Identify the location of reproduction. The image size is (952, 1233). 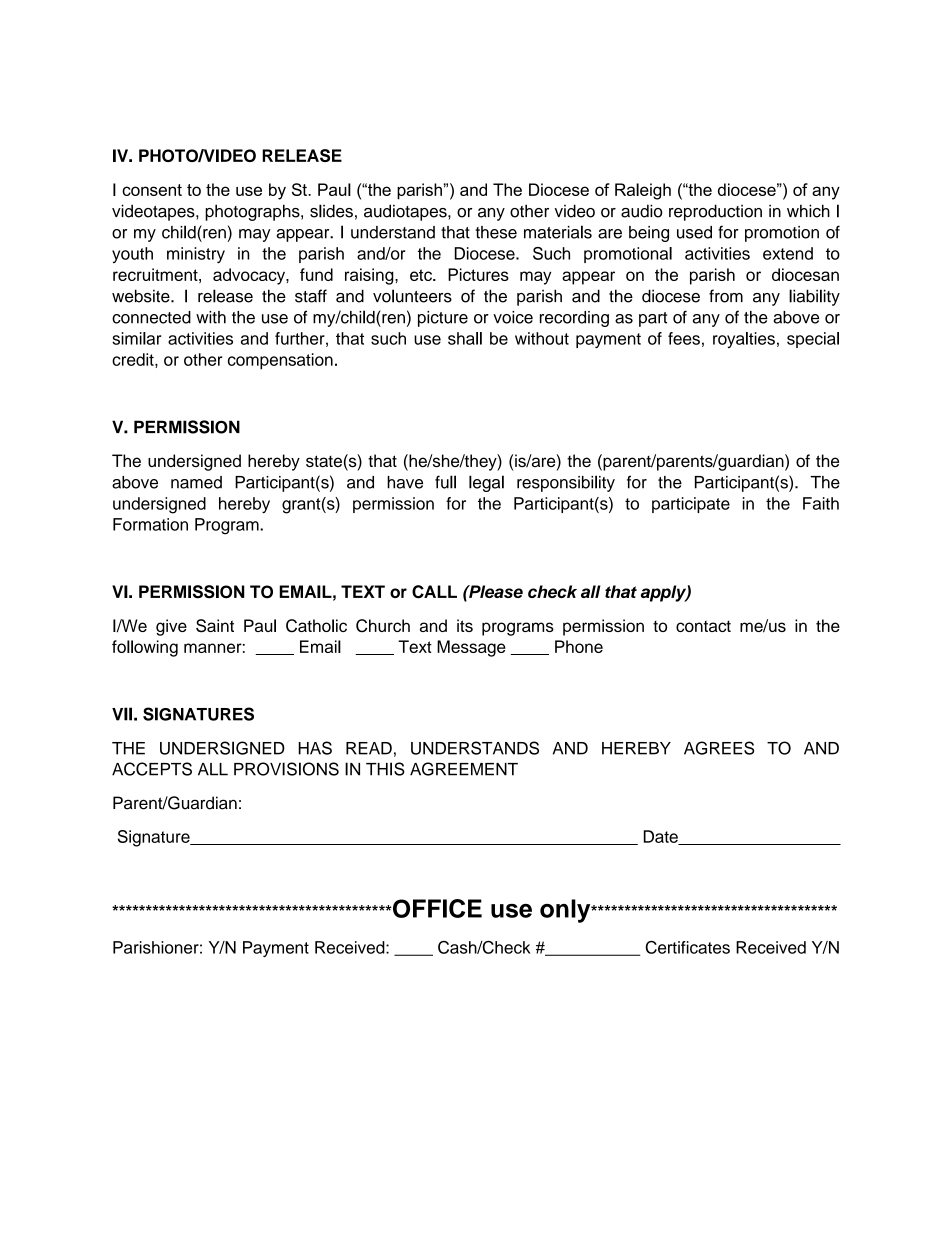
(715, 212).
